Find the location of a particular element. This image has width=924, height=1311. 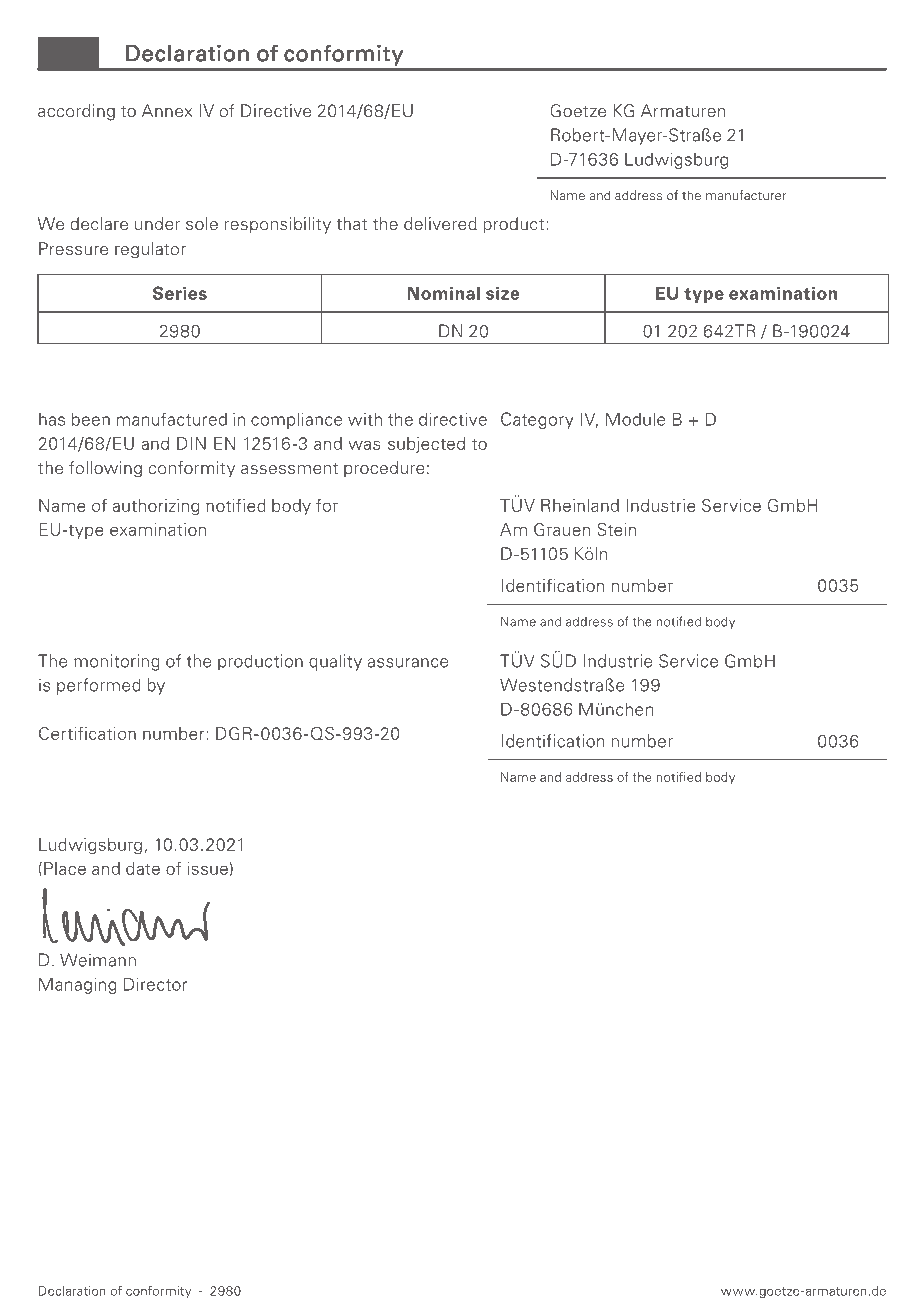

Stein is located at coordinates (616, 529).
